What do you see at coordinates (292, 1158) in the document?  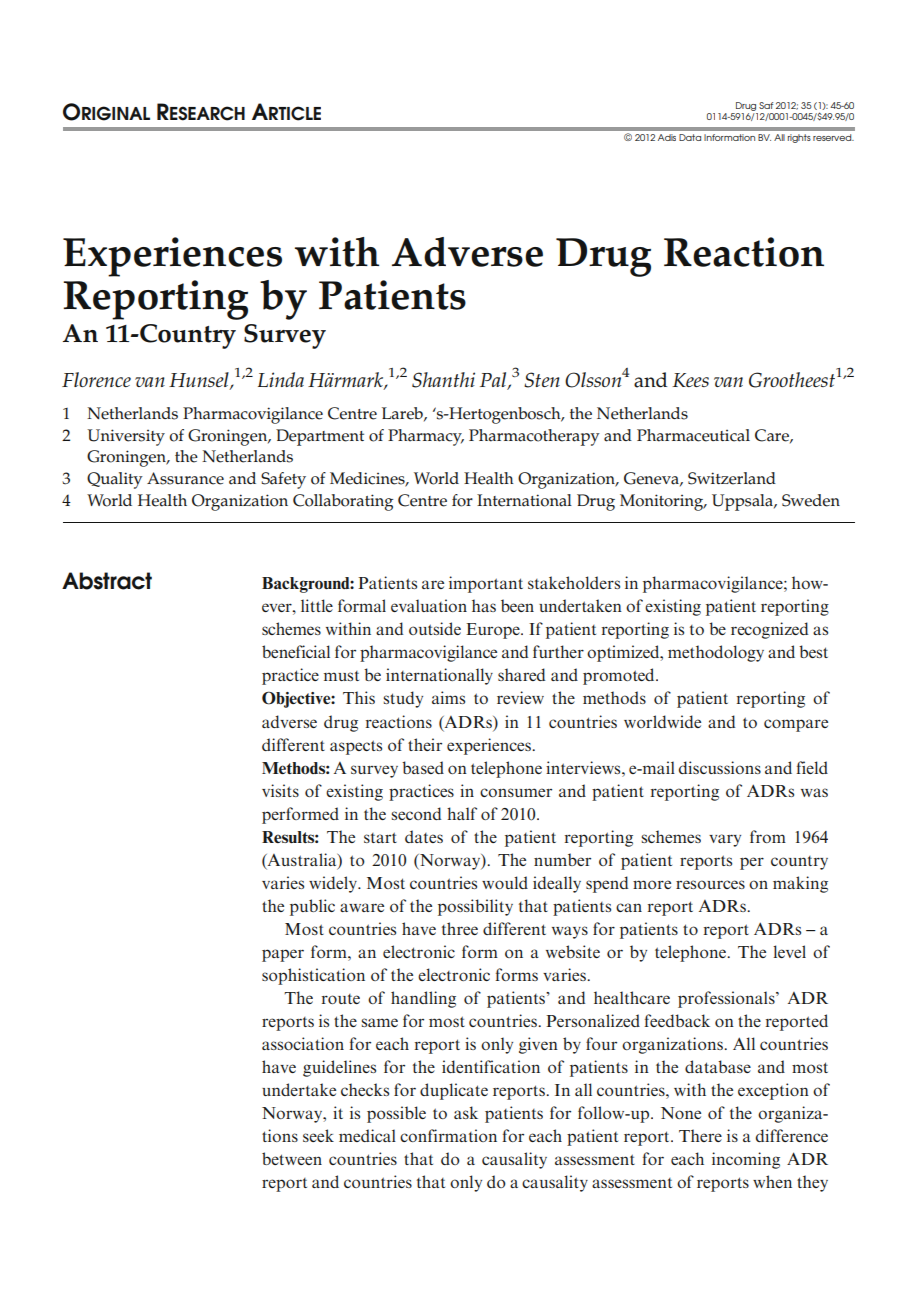 I see `between` at bounding box center [292, 1158].
